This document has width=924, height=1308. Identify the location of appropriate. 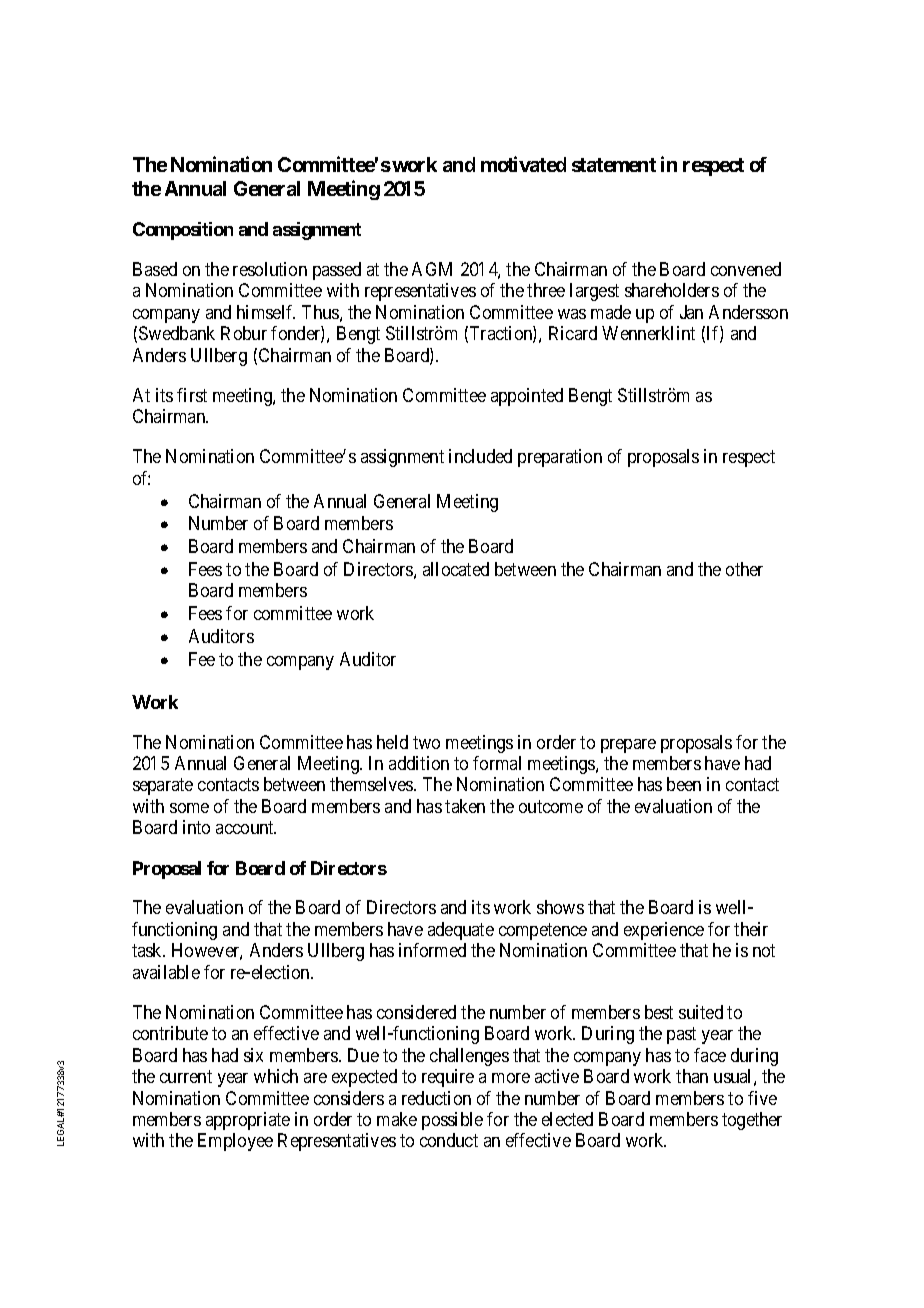
(248, 1121).
